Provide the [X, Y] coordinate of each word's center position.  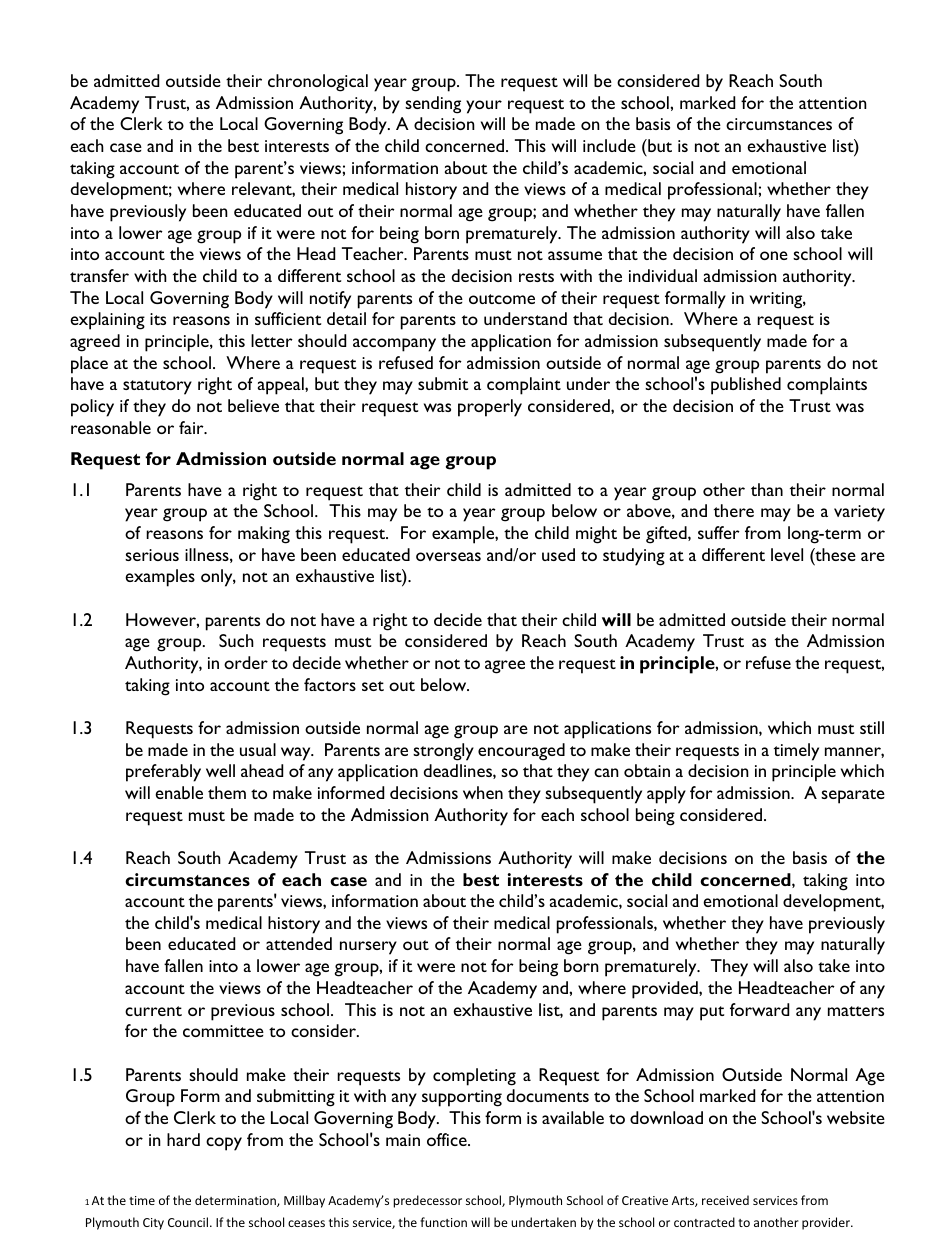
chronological [318, 83]
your [484, 107]
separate [853, 796]
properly [490, 408]
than [767, 489]
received [725, 1200]
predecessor [427, 1201]
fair [192, 427]
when [483, 792]
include [609, 145]
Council [189, 1222]
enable [179, 792]
